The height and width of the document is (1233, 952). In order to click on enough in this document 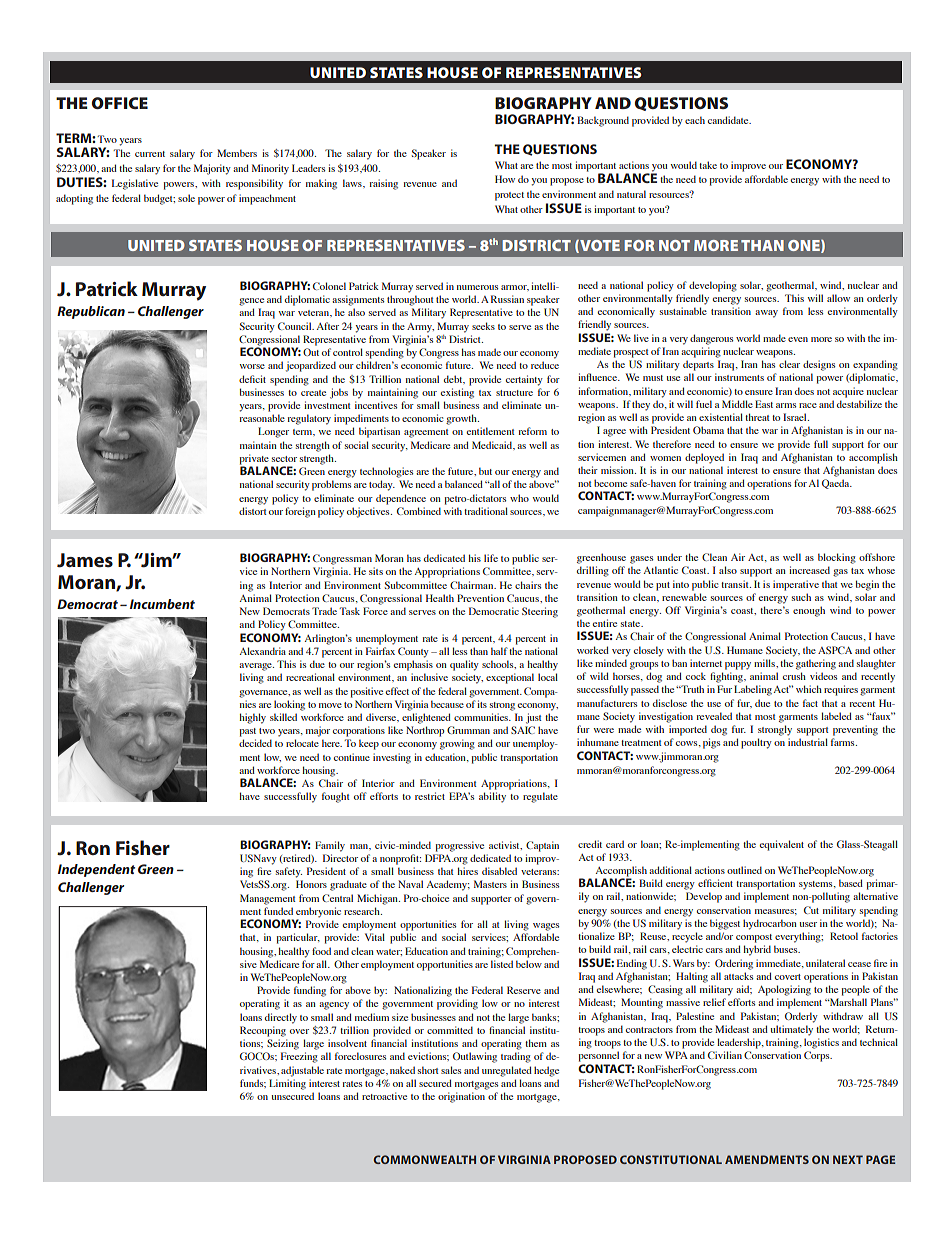, I will do `click(809, 611)`.
